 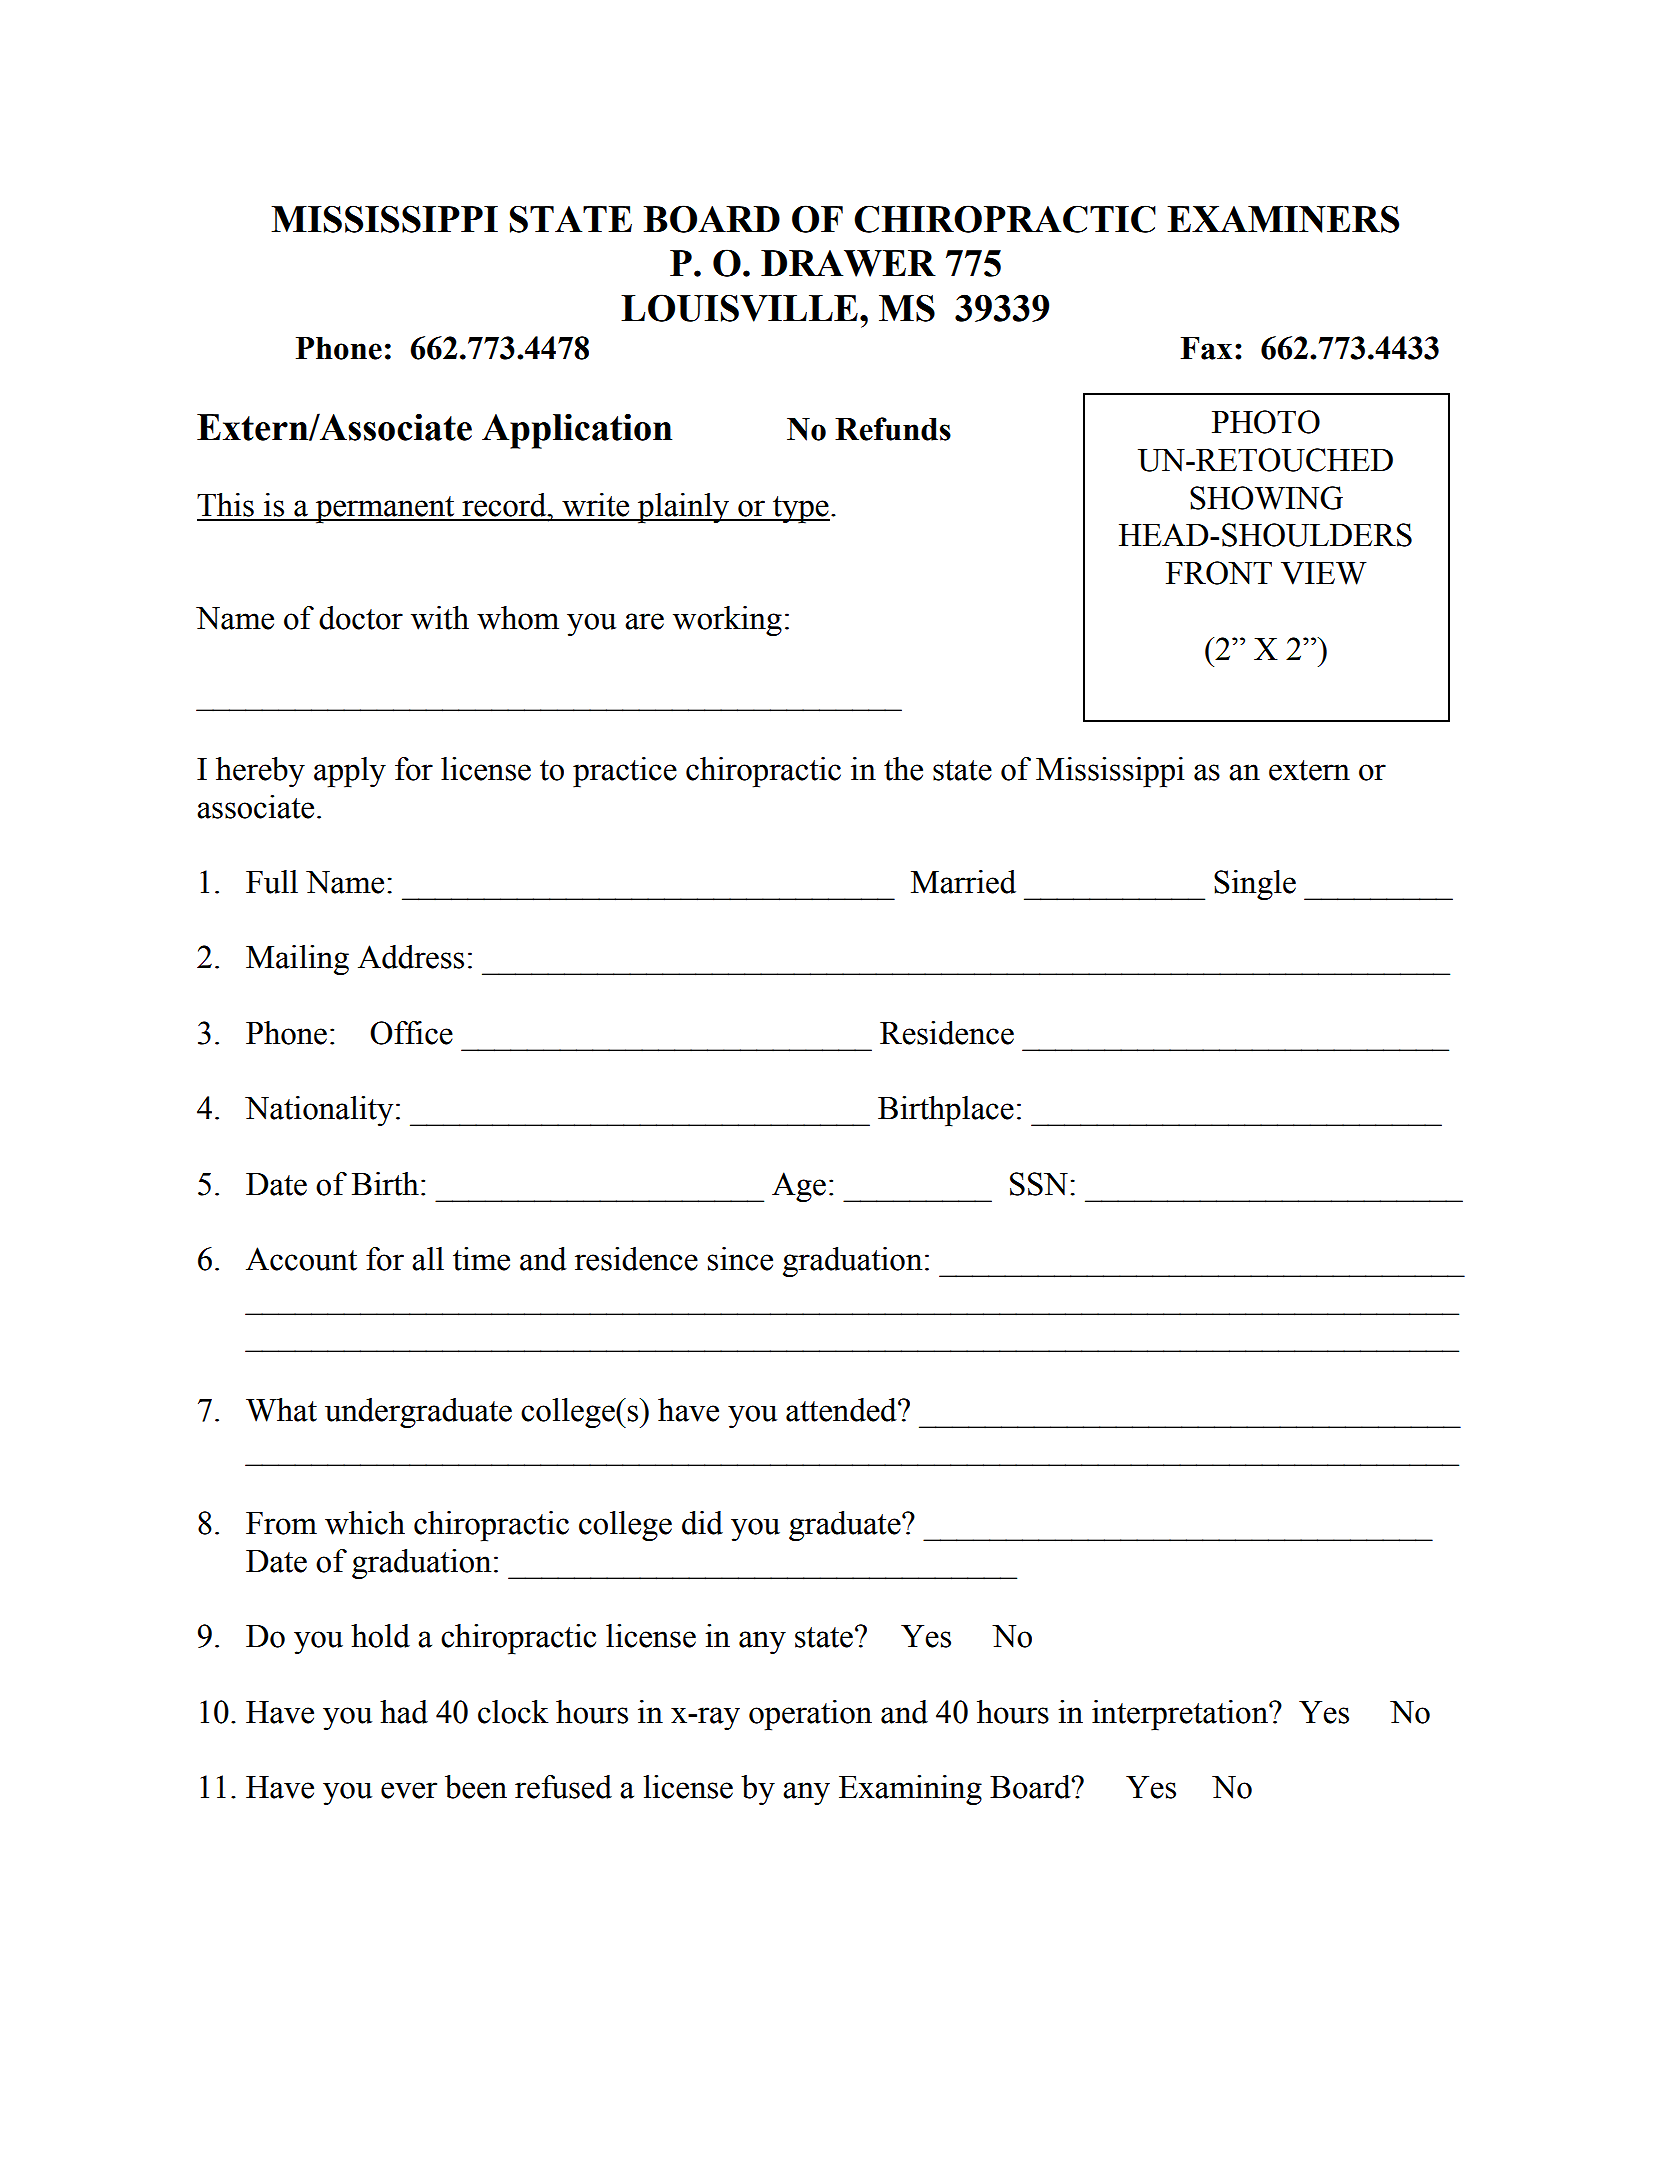 I want to click on since, so click(x=740, y=1259).
